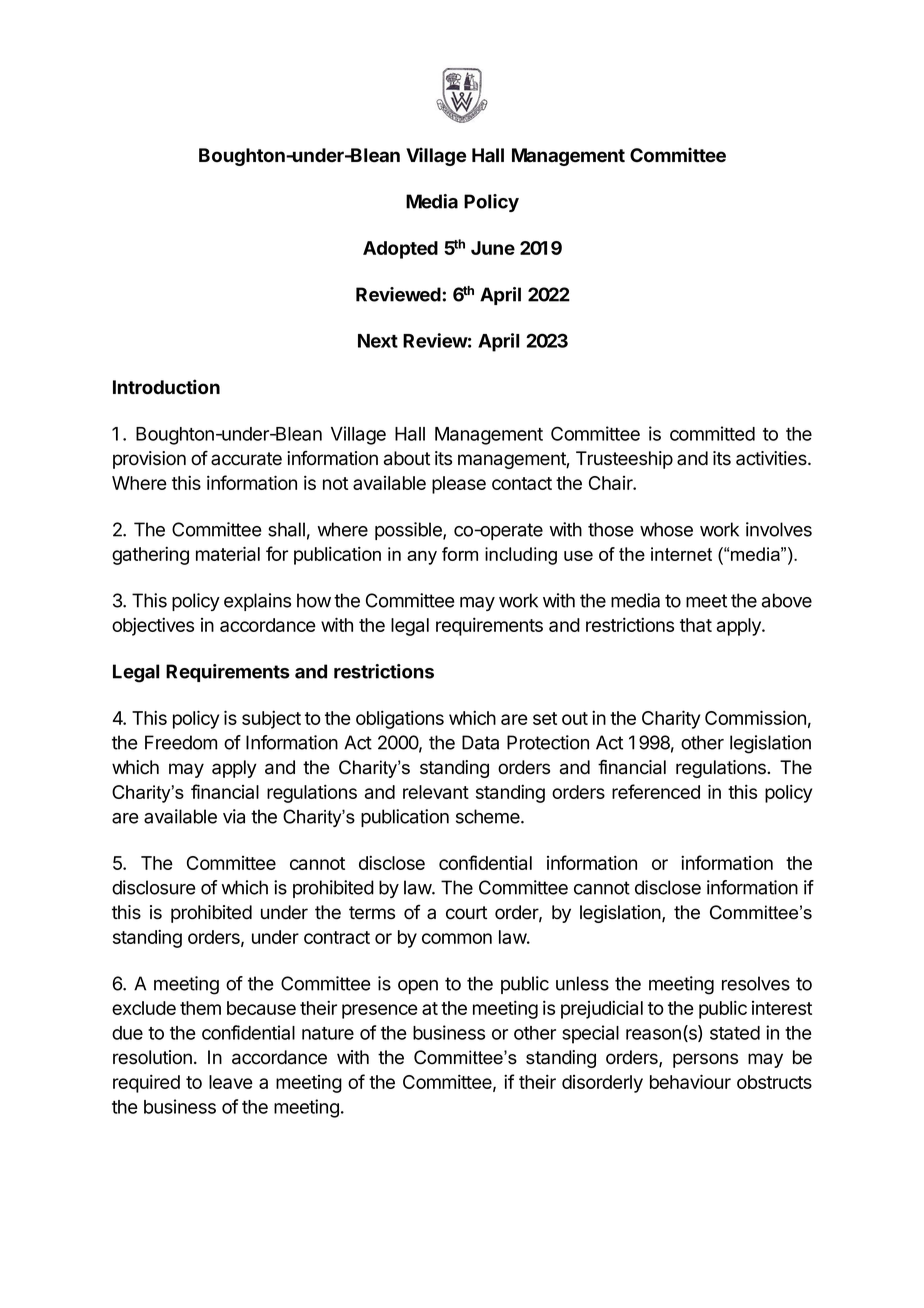 The width and height of the document is (924, 1308). Describe the element at coordinates (705, 1060) in the document. I see `persons` at that location.
